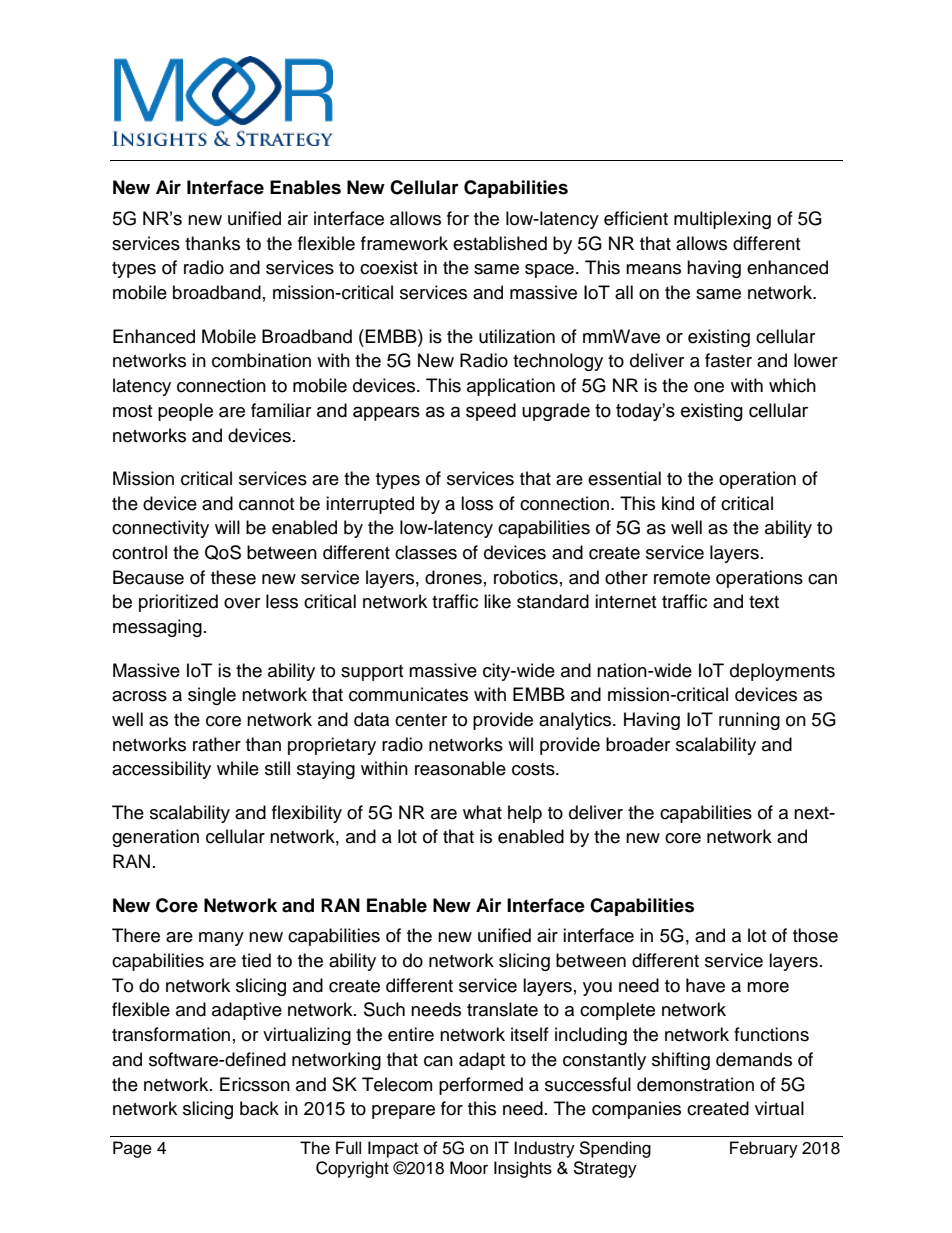 The image size is (952, 1233). What do you see at coordinates (722, 220) in the image?
I see `multiplexing` at bounding box center [722, 220].
